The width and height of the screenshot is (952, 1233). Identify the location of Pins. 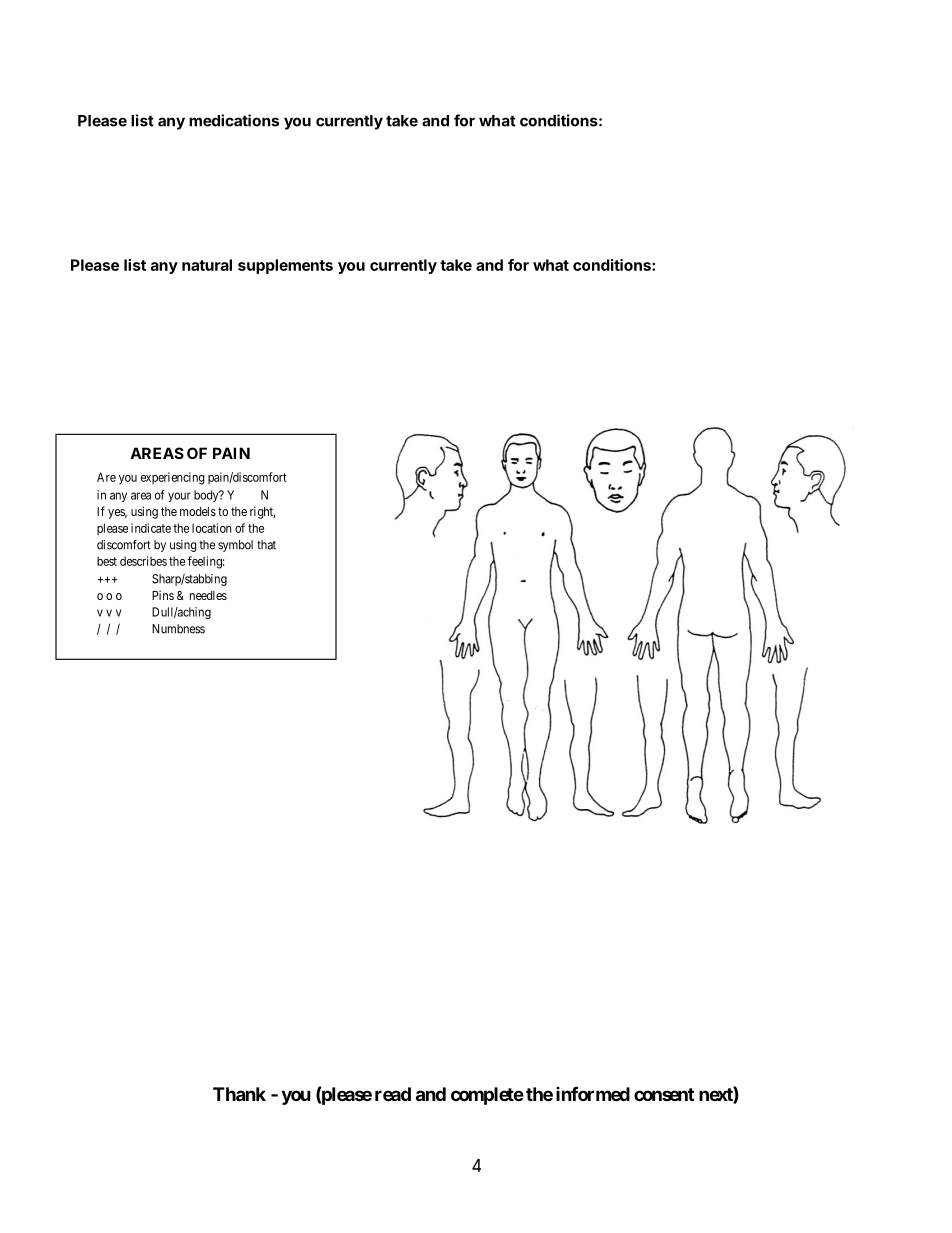
(163, 595).
